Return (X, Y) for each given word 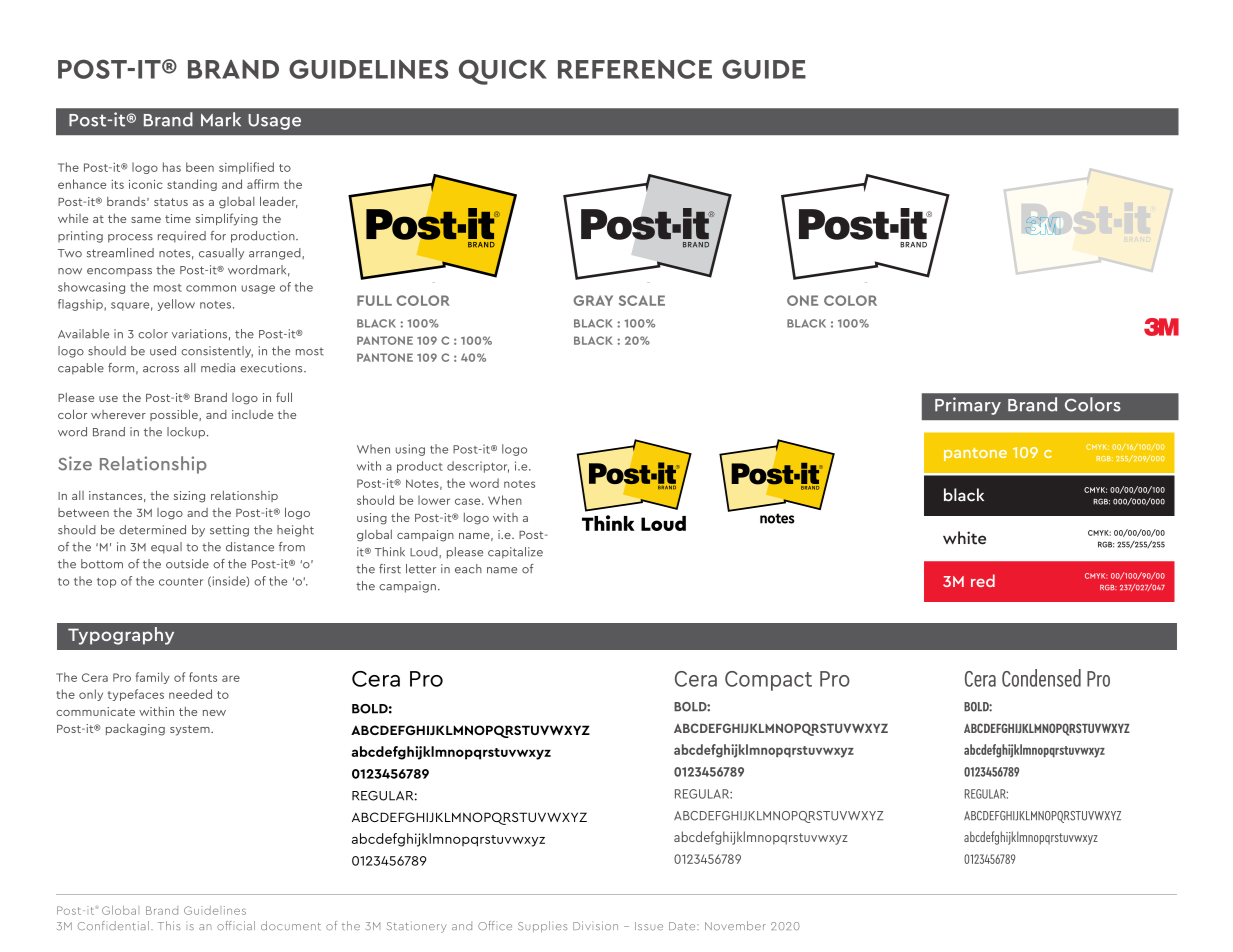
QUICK (503, 72)
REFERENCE (635, 69)
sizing (189, 497)
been (200, 167)
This (169, 925)
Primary (968, 406)
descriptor (478, 467)
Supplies (542, 926)
